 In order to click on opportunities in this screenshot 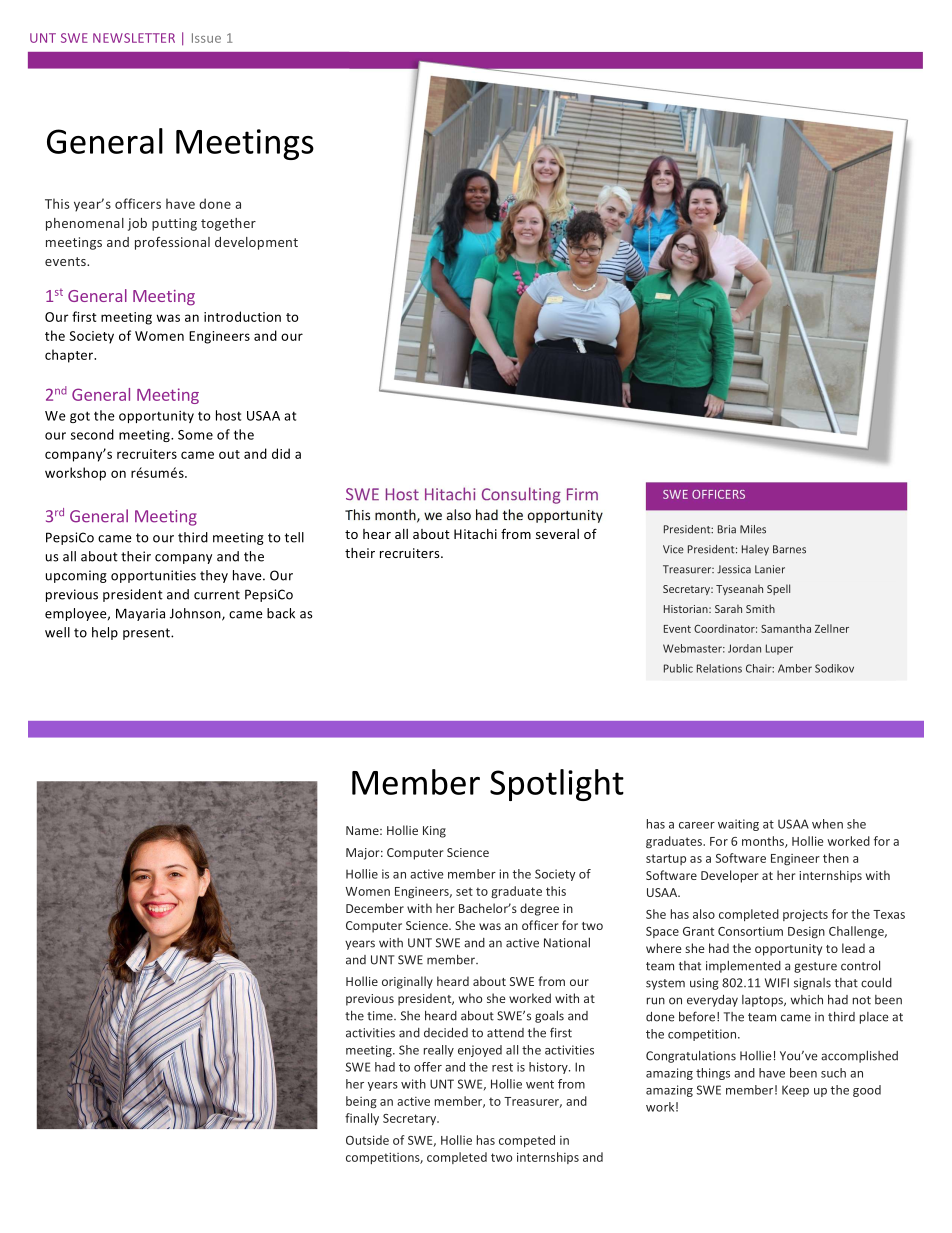, I will do `click(153, 576)`.
